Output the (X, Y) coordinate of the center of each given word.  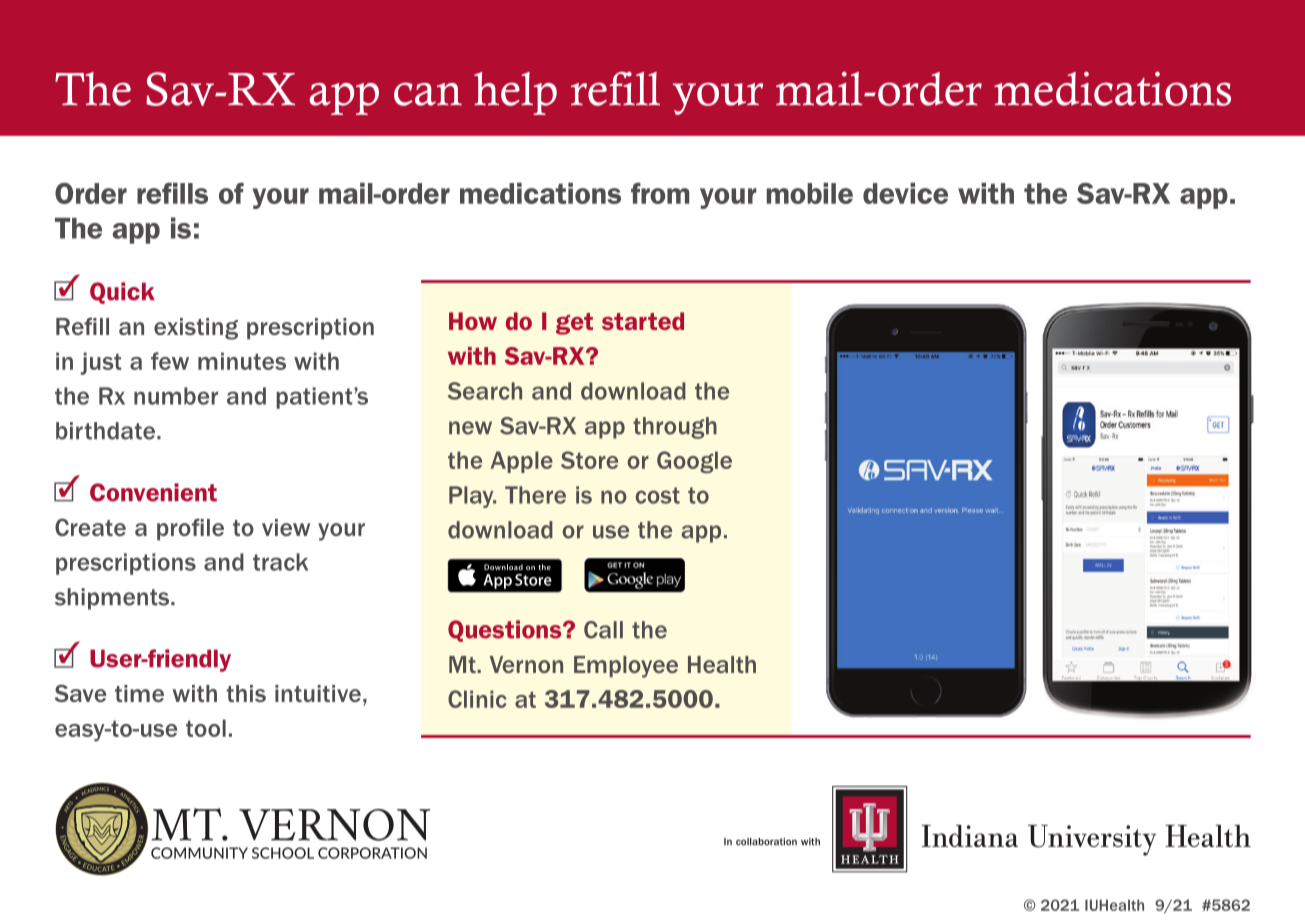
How (473, 321)
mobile (810, 193)
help (515, 93)
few (170, 361)
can (428, 94)
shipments (113, 599)
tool (206, 728)
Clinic (477, 699)
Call (603, 630)
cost (657, 495)
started (643, 321)
